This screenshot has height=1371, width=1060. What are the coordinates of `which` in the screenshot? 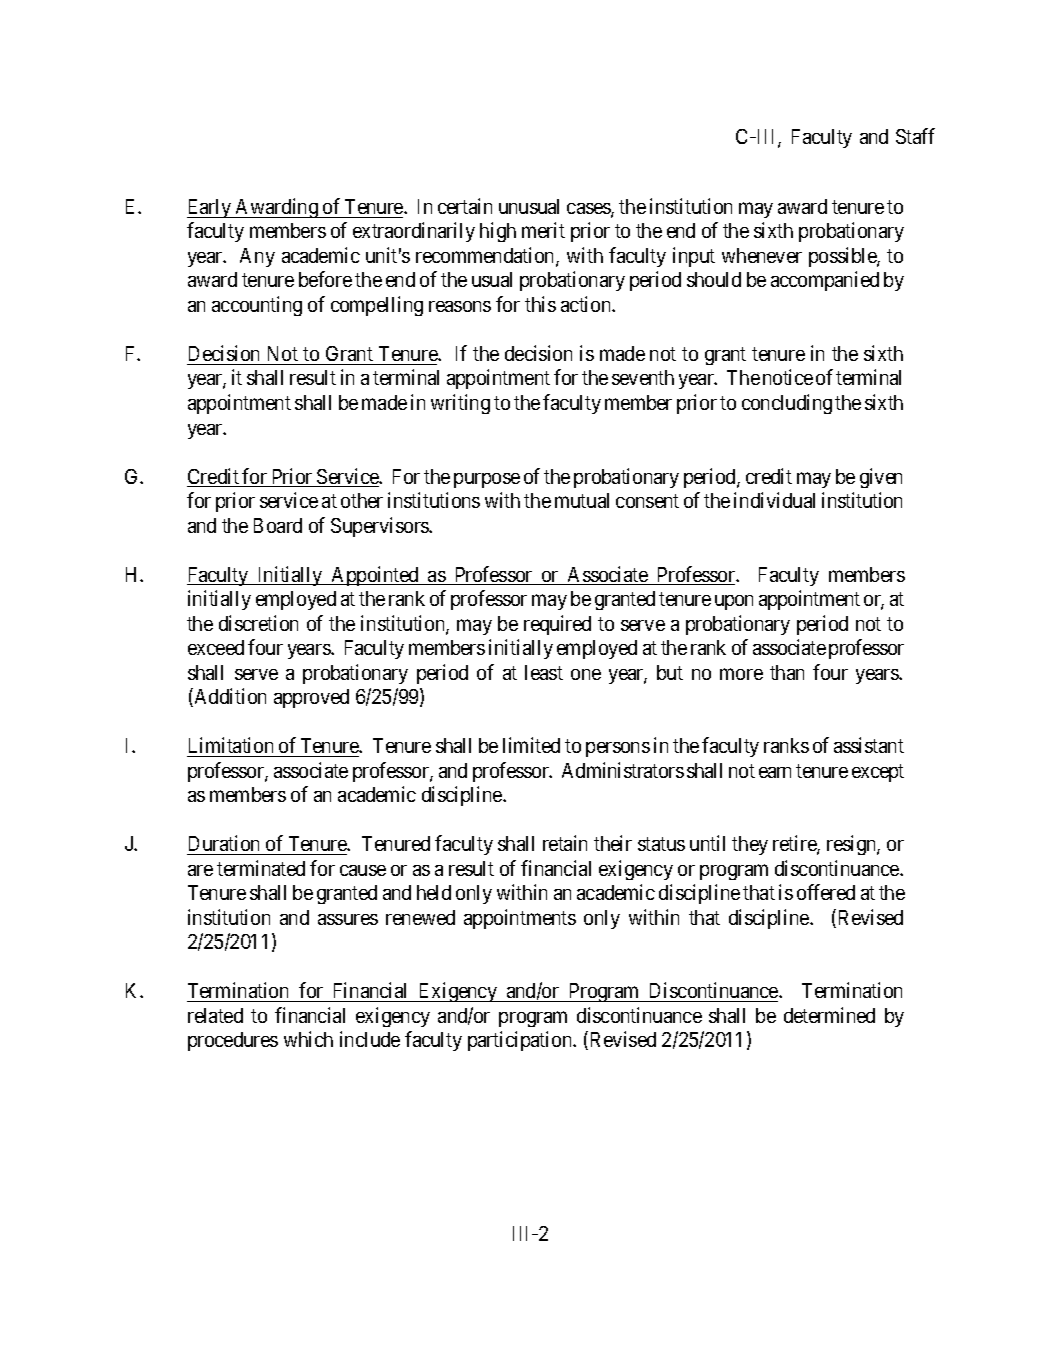 It's located at (308, 1039).
